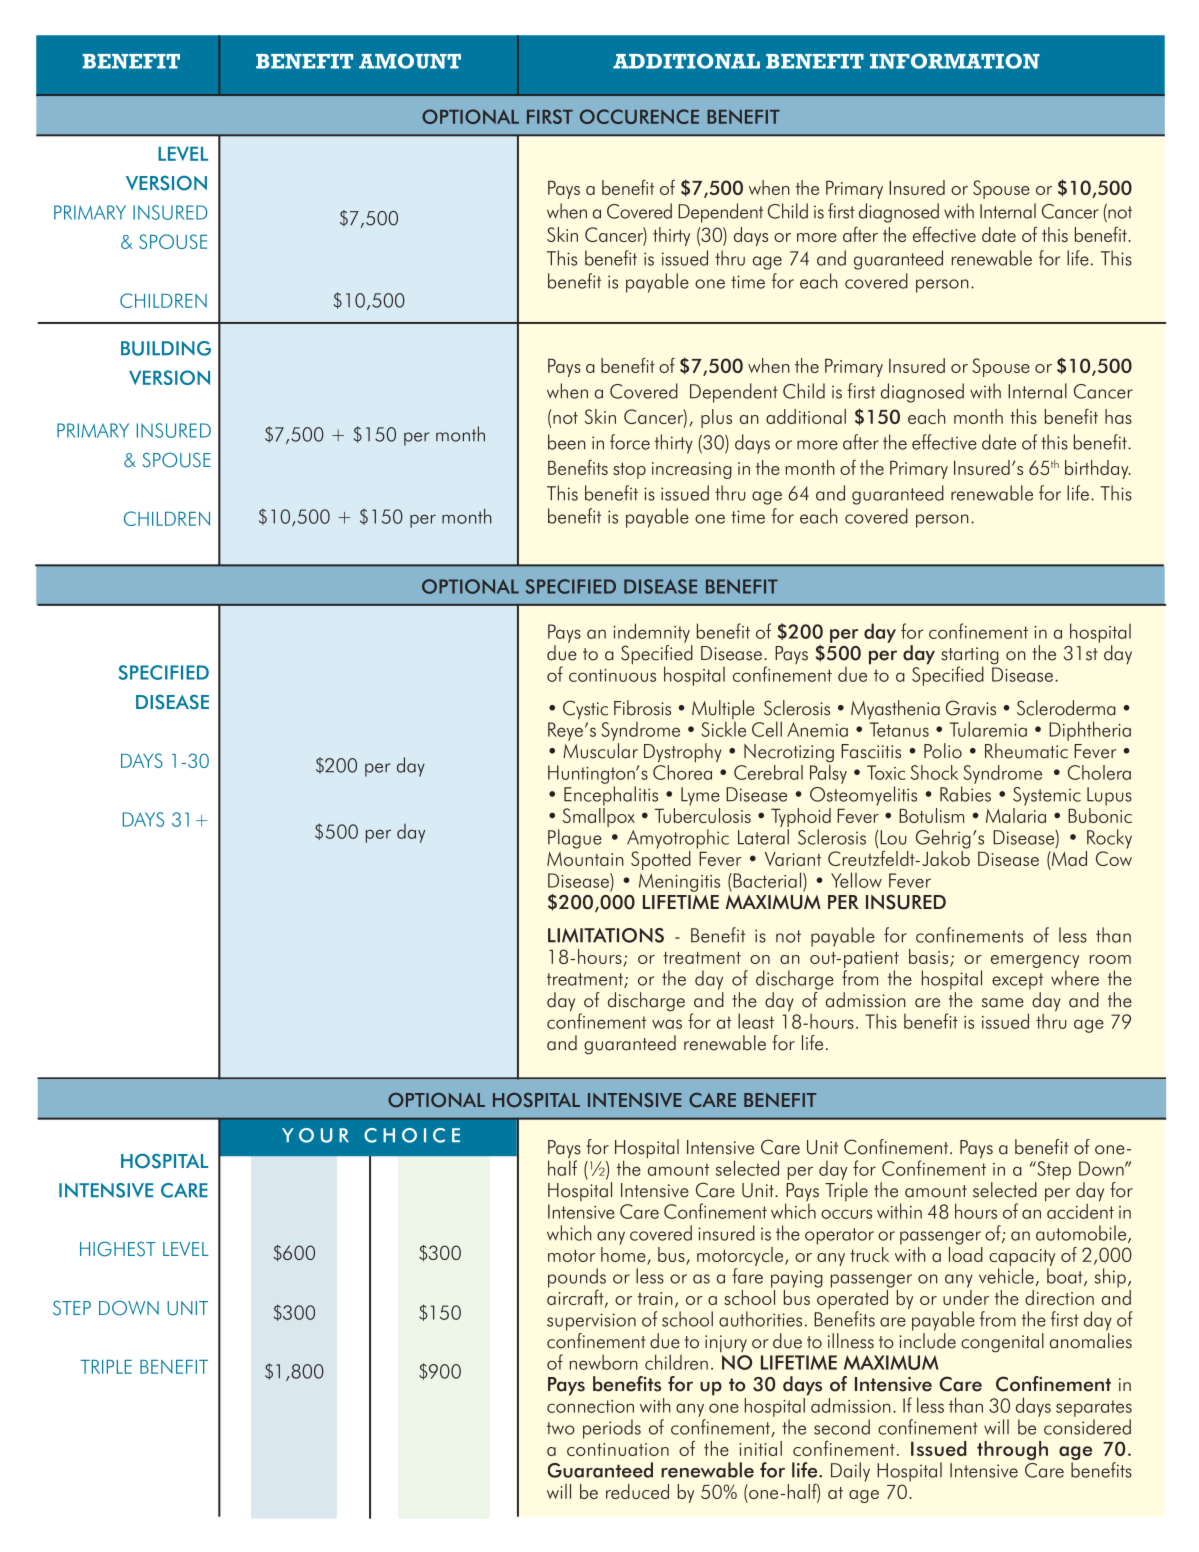 The width and height of the document is (1199, 1552). What do you see at coordinates (118, 1249) in the document?
I see `HIGHEST` at bounding box center [118, 1249].
